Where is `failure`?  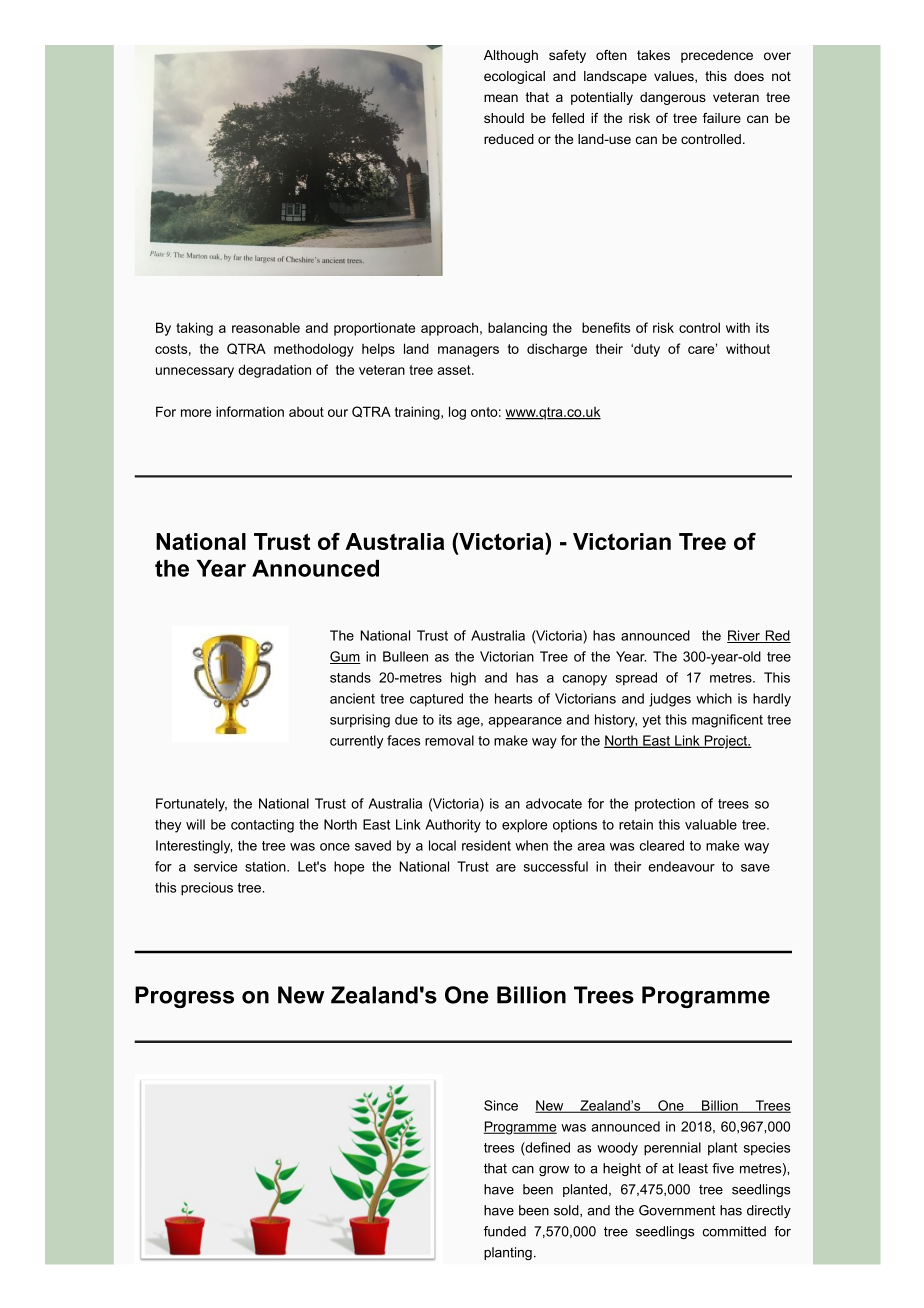
failure is located at coordinates (722, 118).
